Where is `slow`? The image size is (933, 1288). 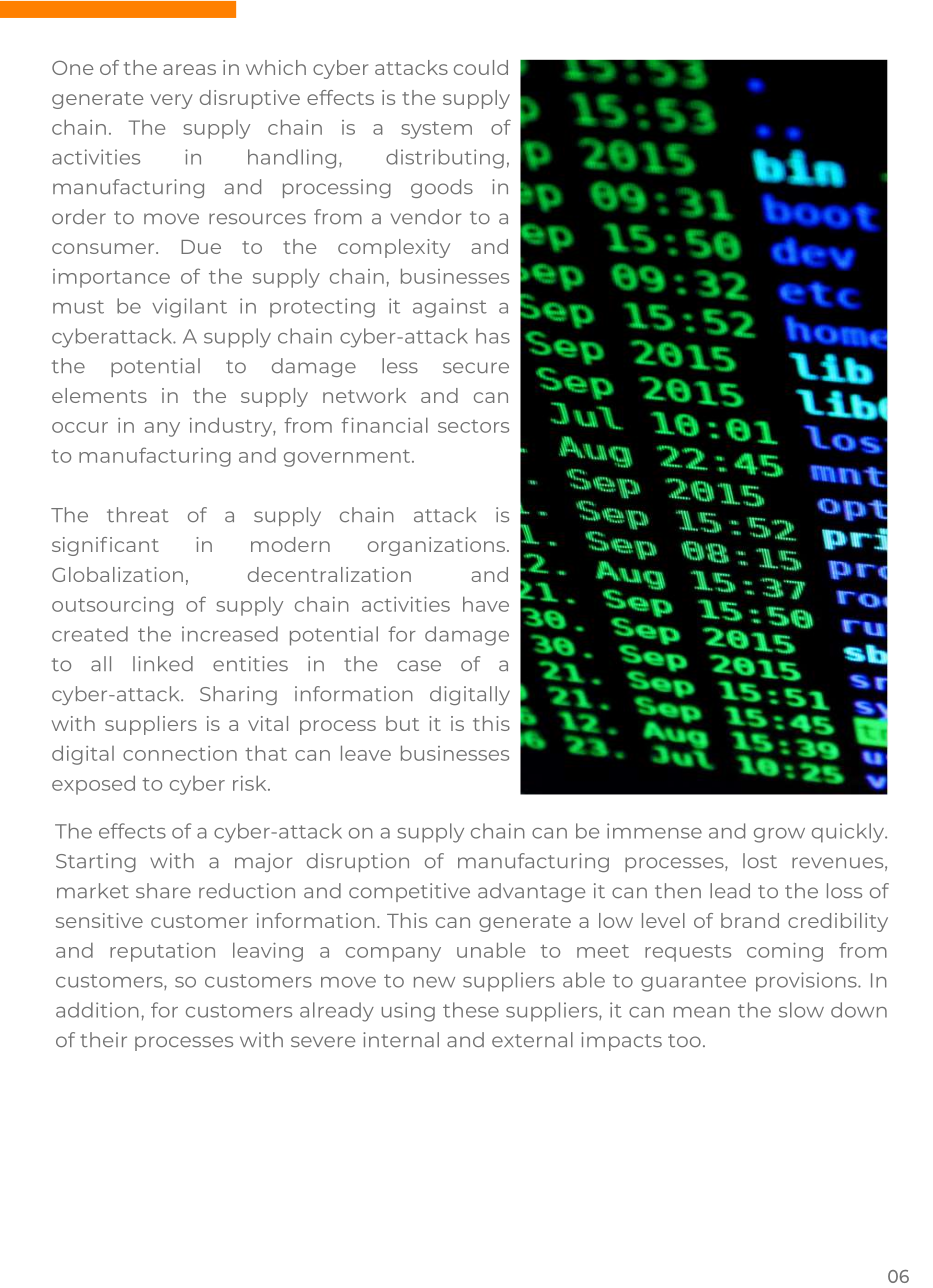
slow is located at coordinates (801, 1010).
